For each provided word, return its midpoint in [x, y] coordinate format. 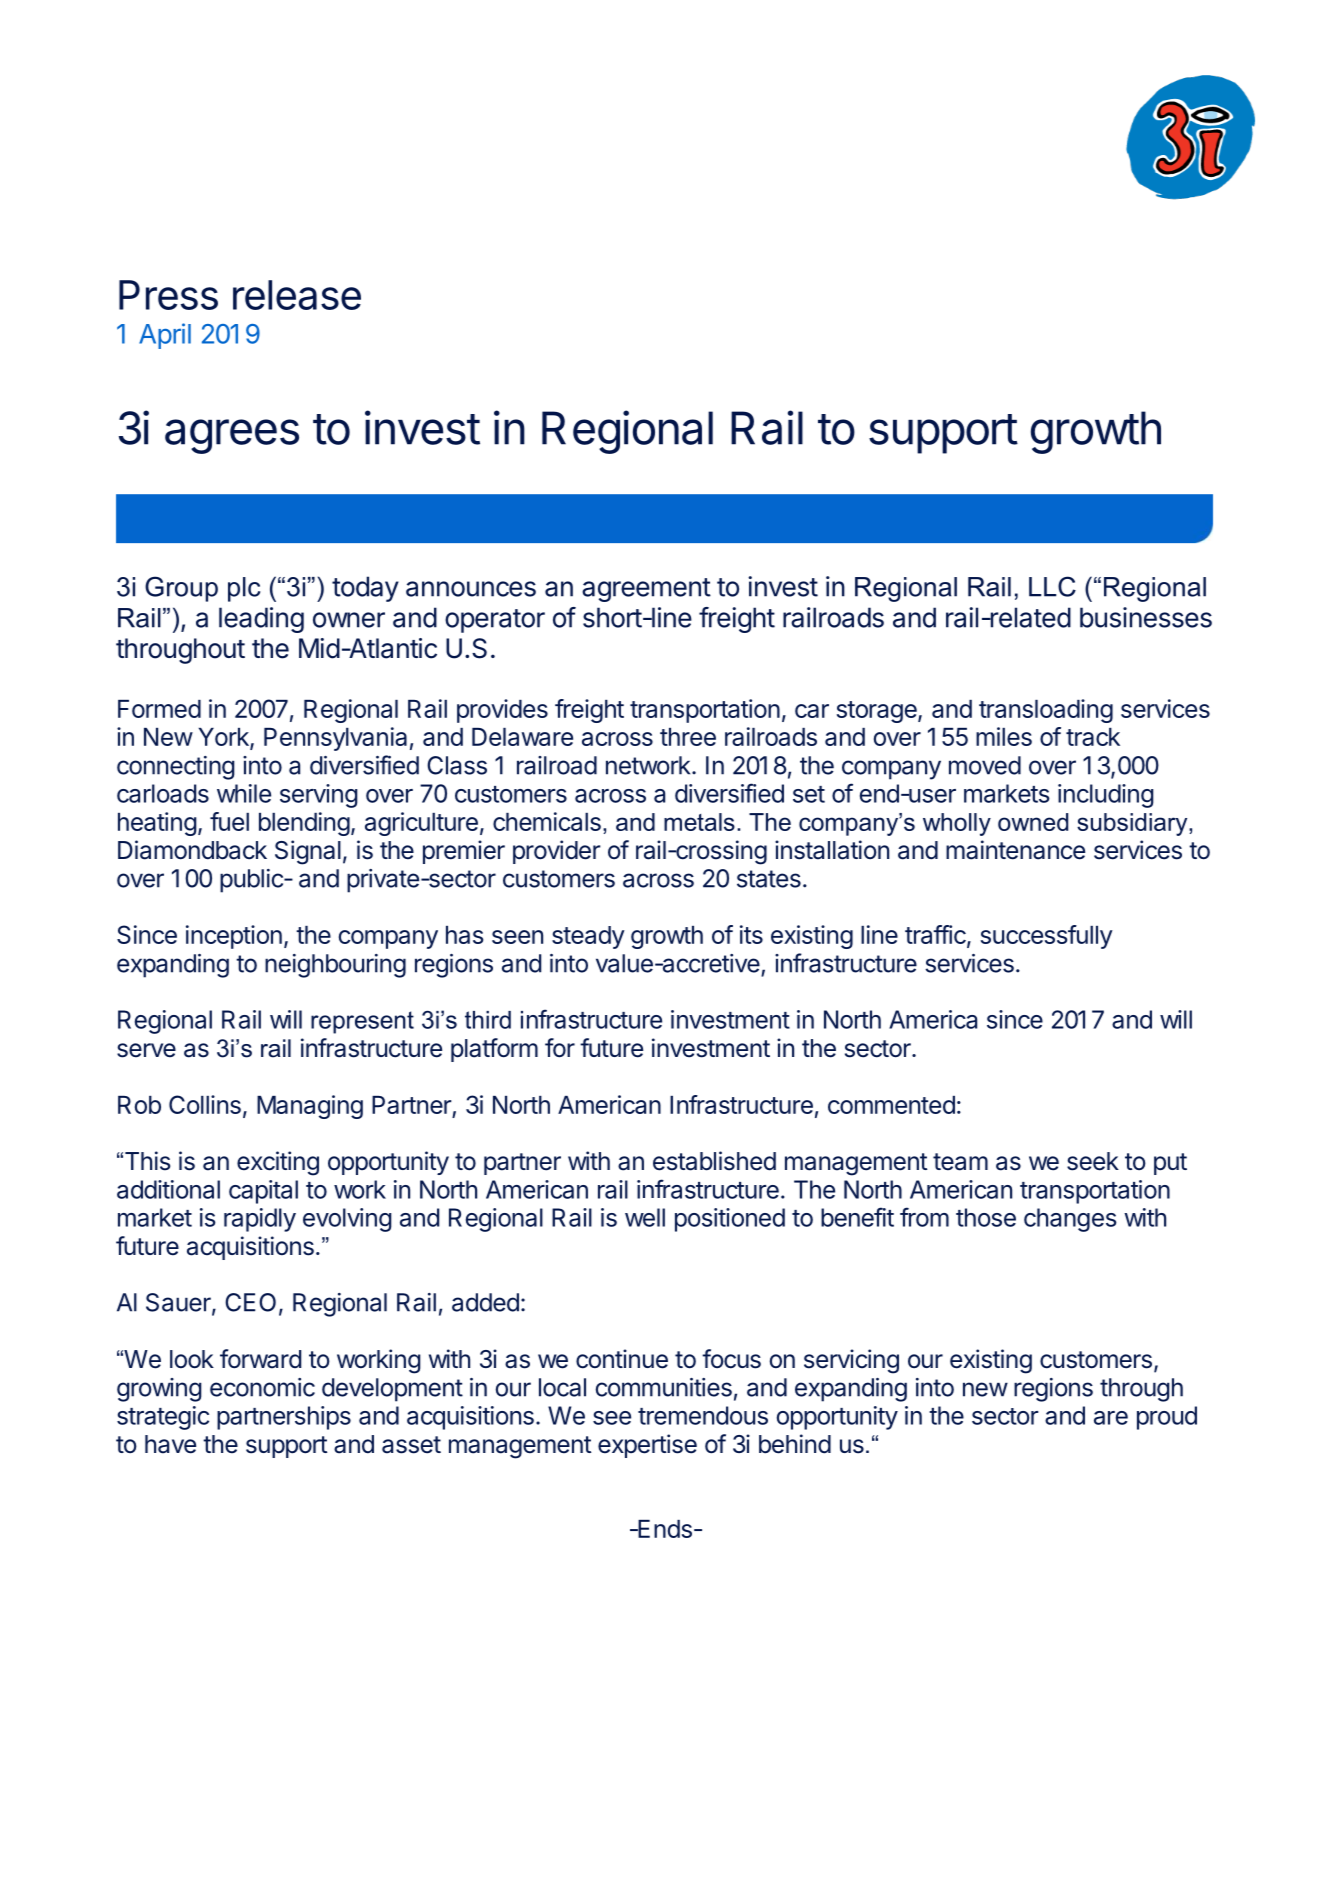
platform [494, 1050]
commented [891, 1105]
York [225, 738]
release [297, 295]
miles [1004, 736]
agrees [232, 436]
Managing [310, 1107]
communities [664, 1387]
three [688, 737]
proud [1167, 1418]
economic [262, 1387]
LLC [1052, 586]
